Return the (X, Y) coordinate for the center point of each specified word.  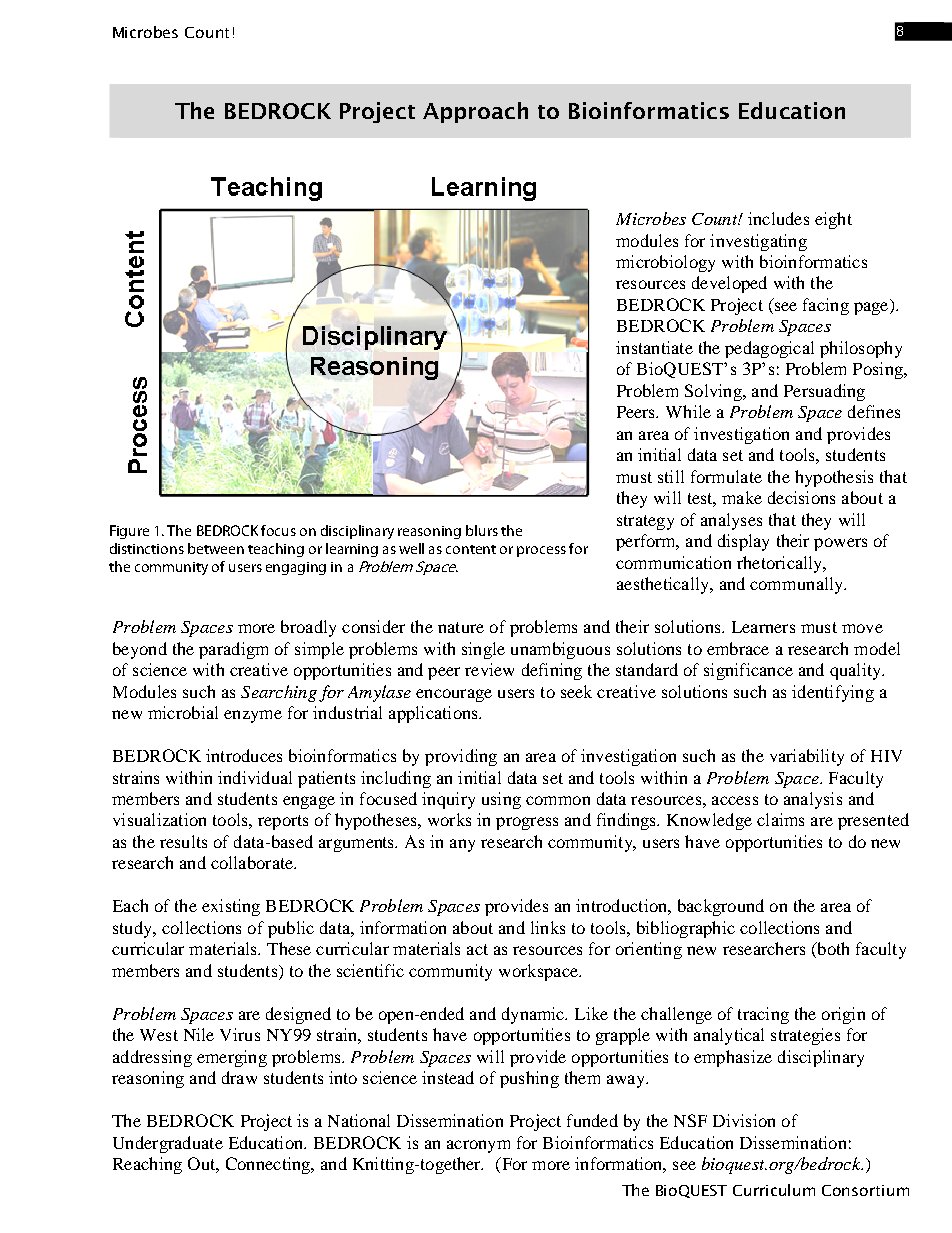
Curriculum (774, 1190)
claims (780, 819)
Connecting (269, 1165)
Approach (475, 112)
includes (778, 218)
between (216, 548)
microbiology (665, 263)
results (183, 841)
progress (527, 823)
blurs (482, 530)
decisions (801, 497)
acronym (478, 1146)
